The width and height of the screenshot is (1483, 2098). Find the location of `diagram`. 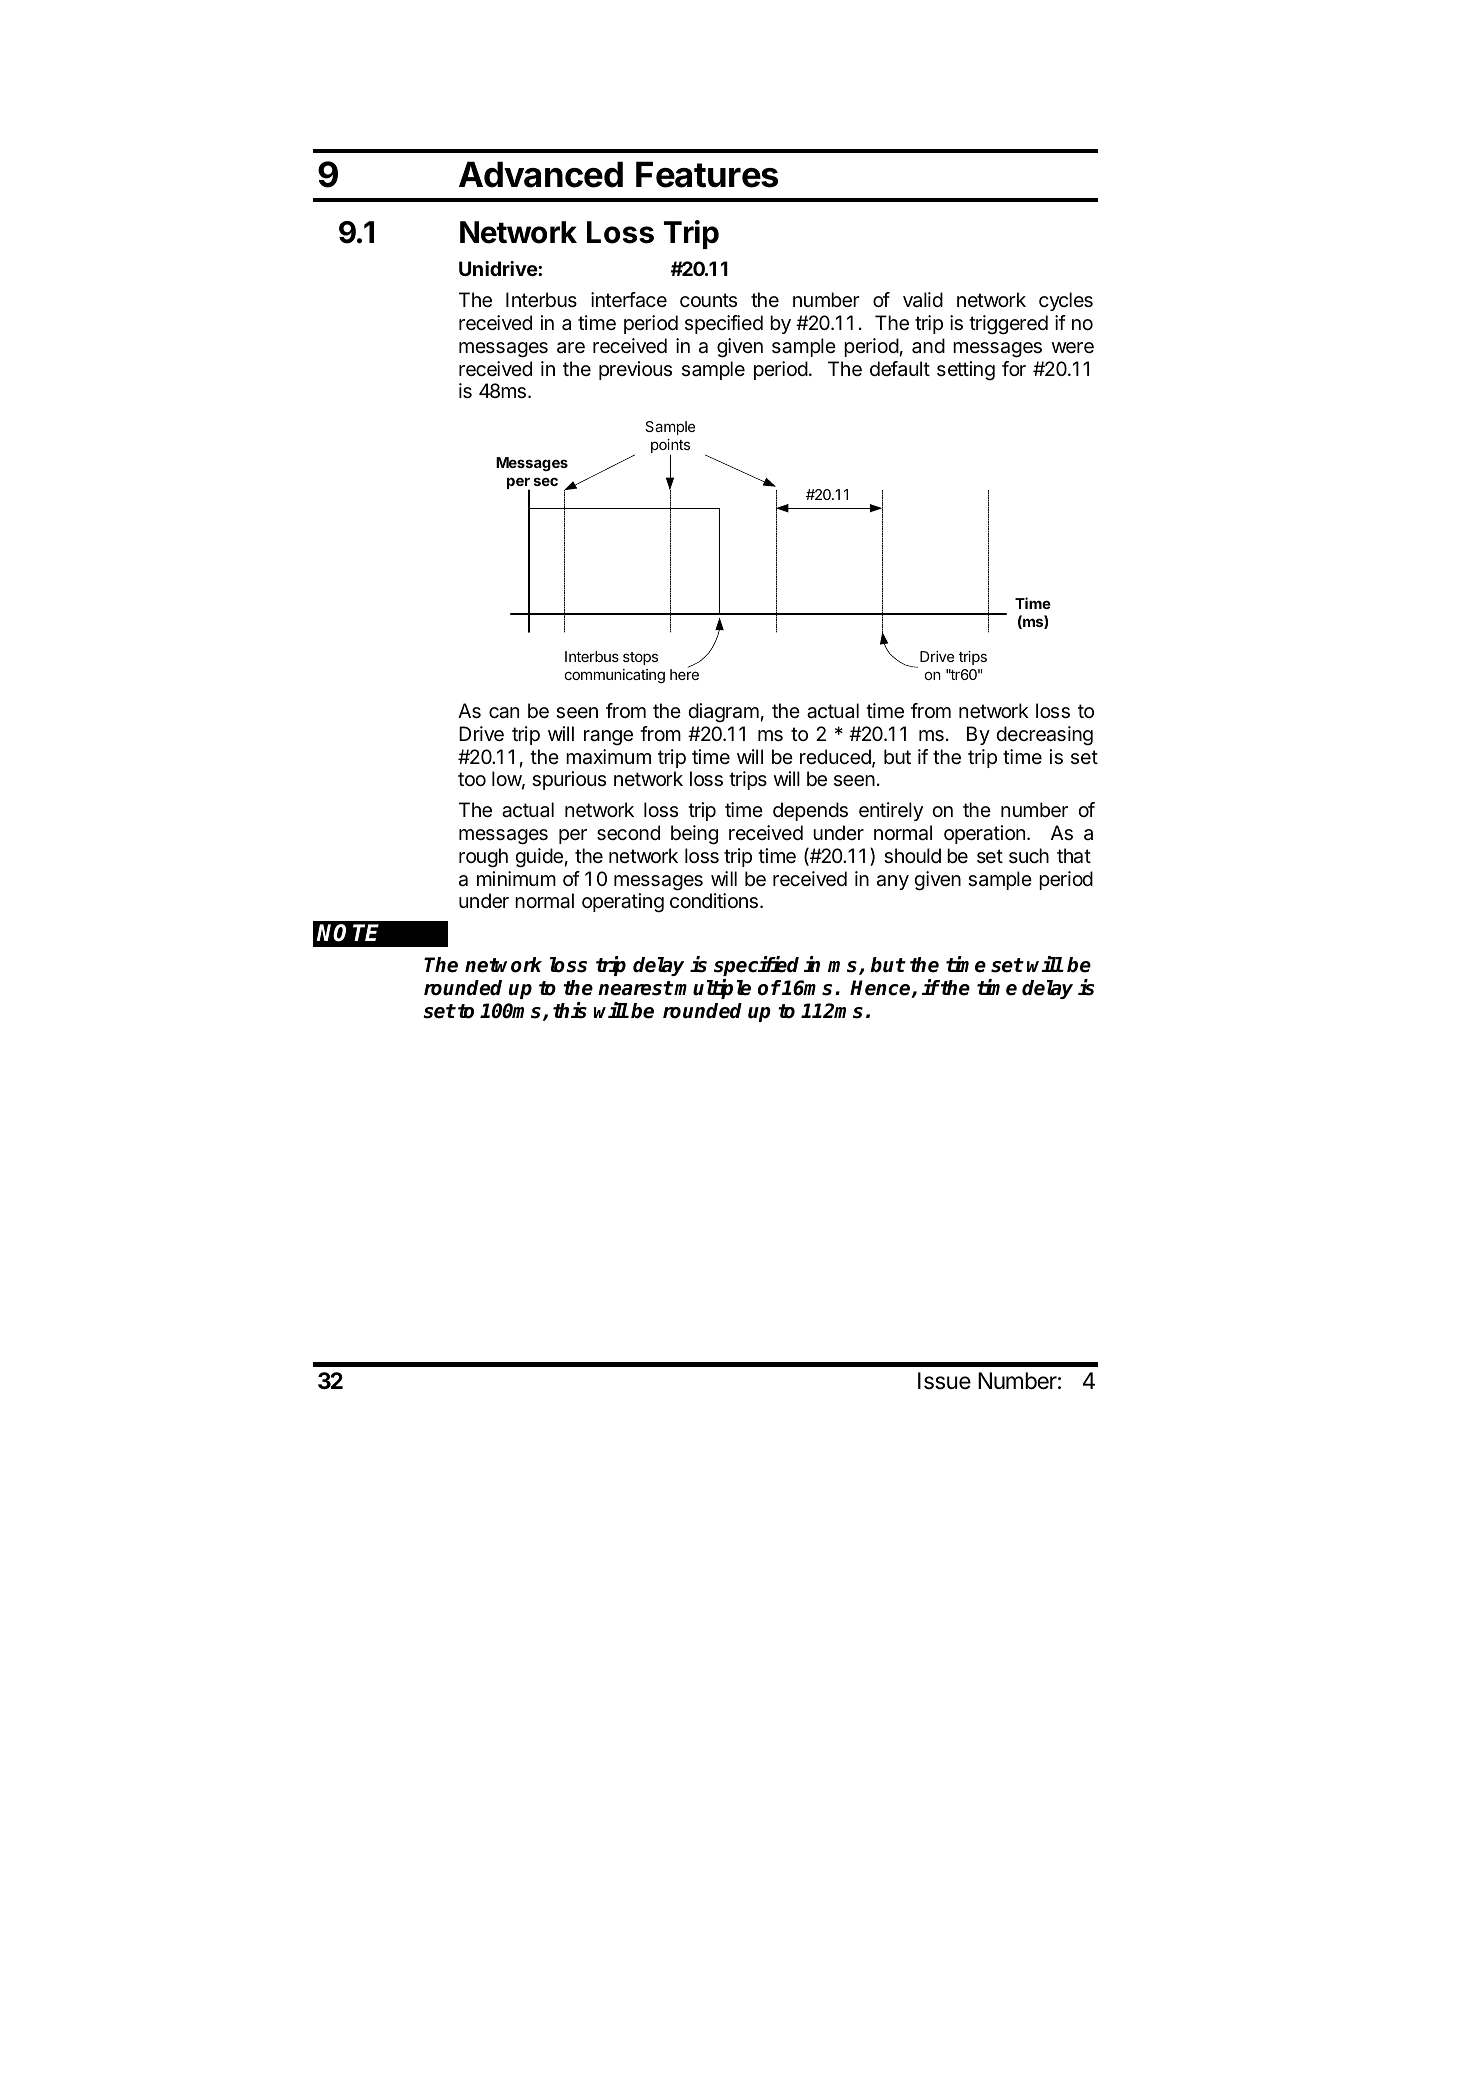

diagram is located at coordinates (723, 713).
